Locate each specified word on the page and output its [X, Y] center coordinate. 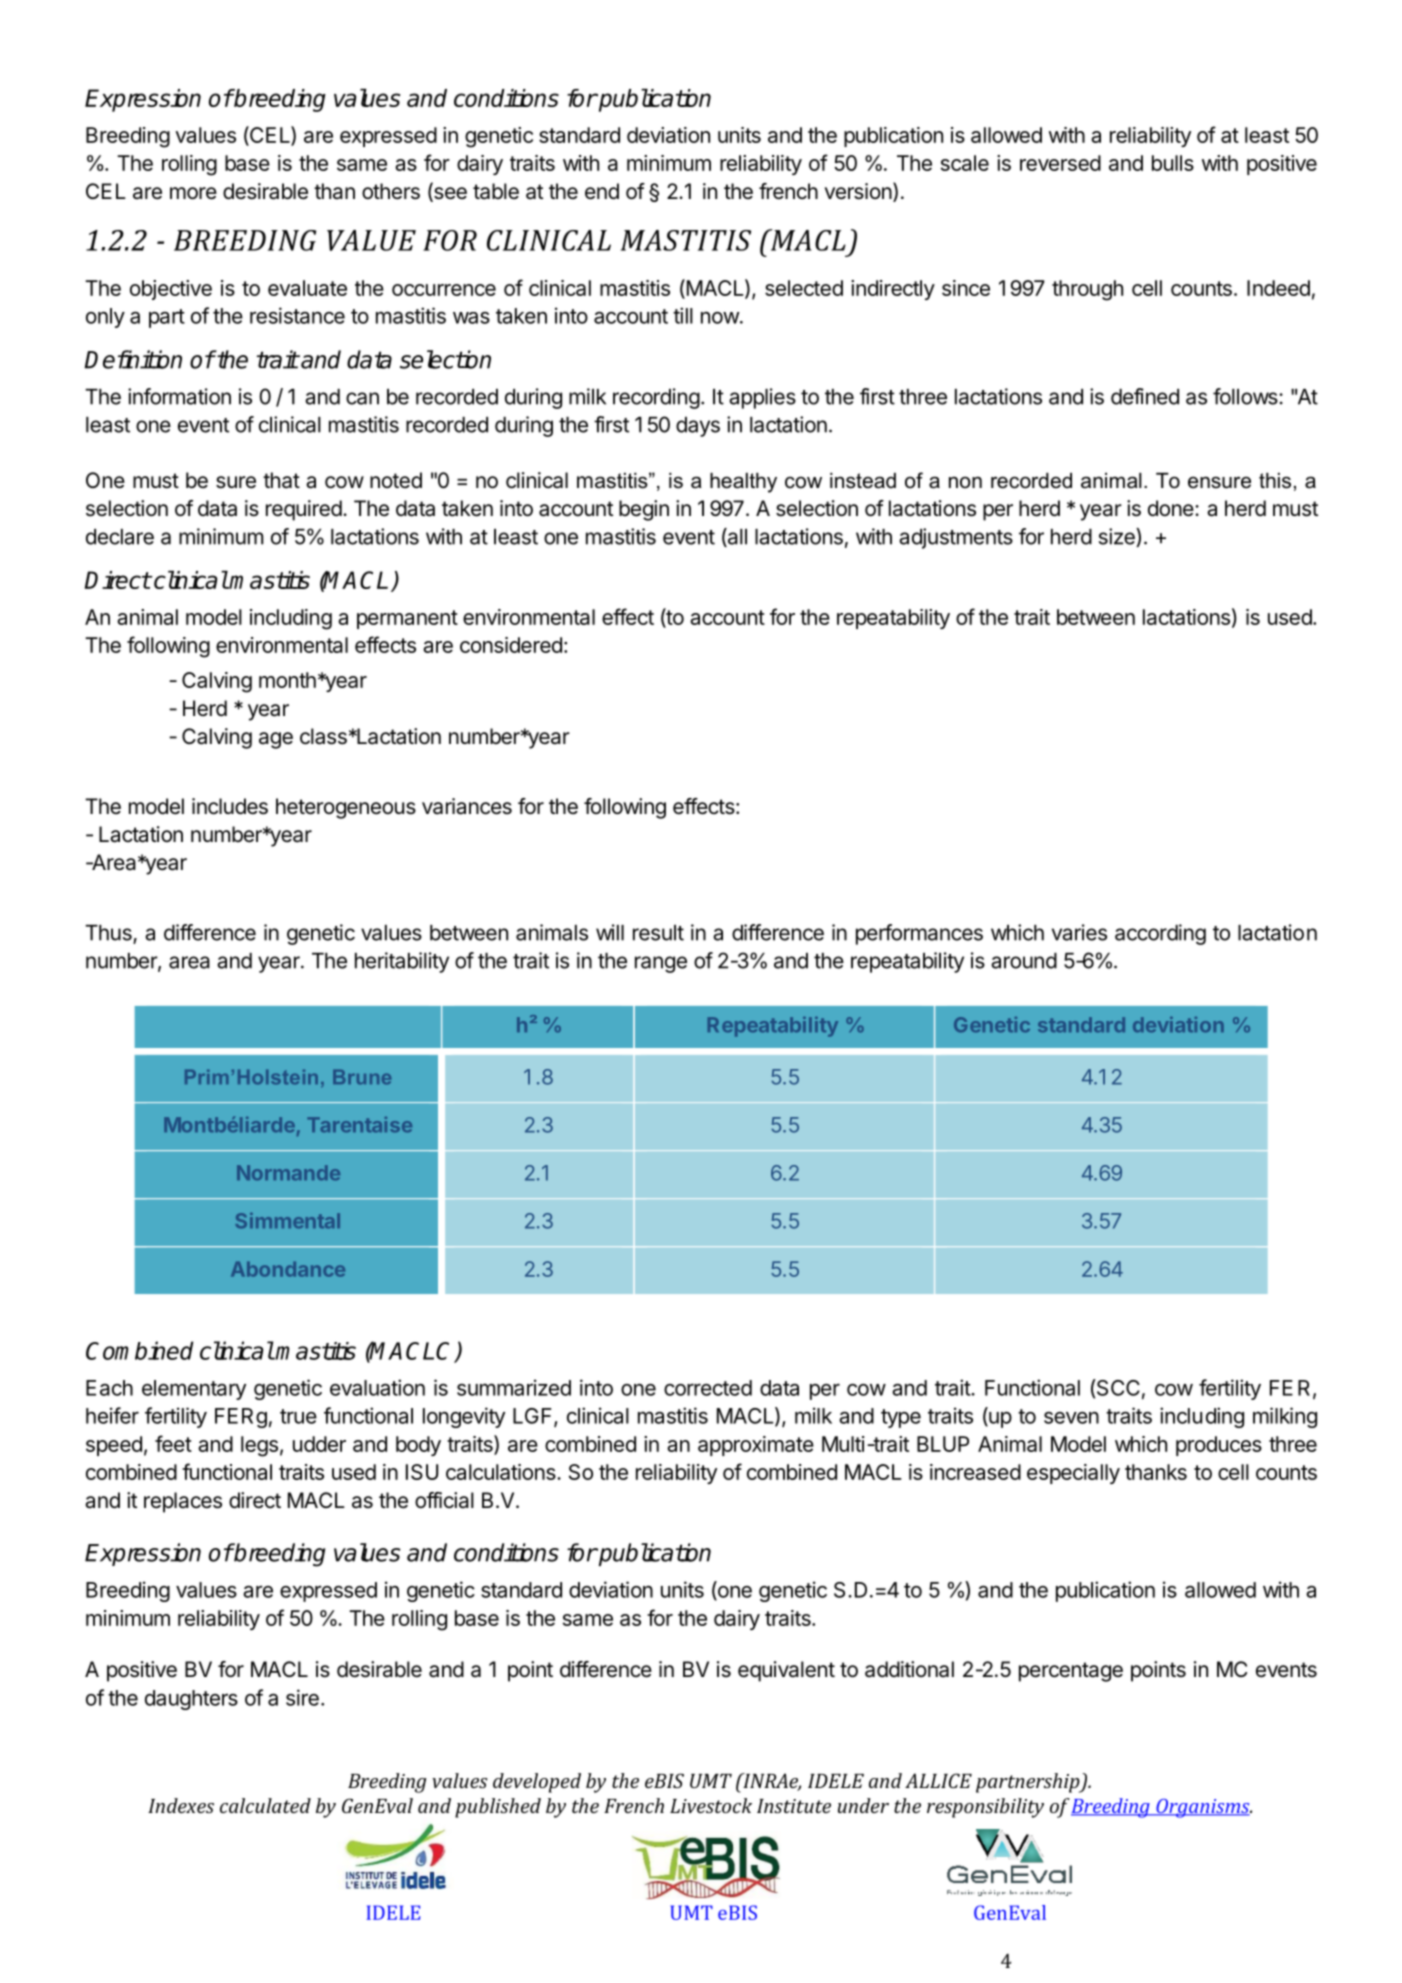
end [602, 191]
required [304, 510]
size [1118, 537]
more [193, 193]
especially [1073, 1474]
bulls [1173, 163]
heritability [402, 962]
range [661, 964]
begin [644, 510]
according [1160, 934]
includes [230, 806]
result [658, 933]
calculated [265, 1805]
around [1024, 961]
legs [259, 1446]
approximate [756, 1446]
